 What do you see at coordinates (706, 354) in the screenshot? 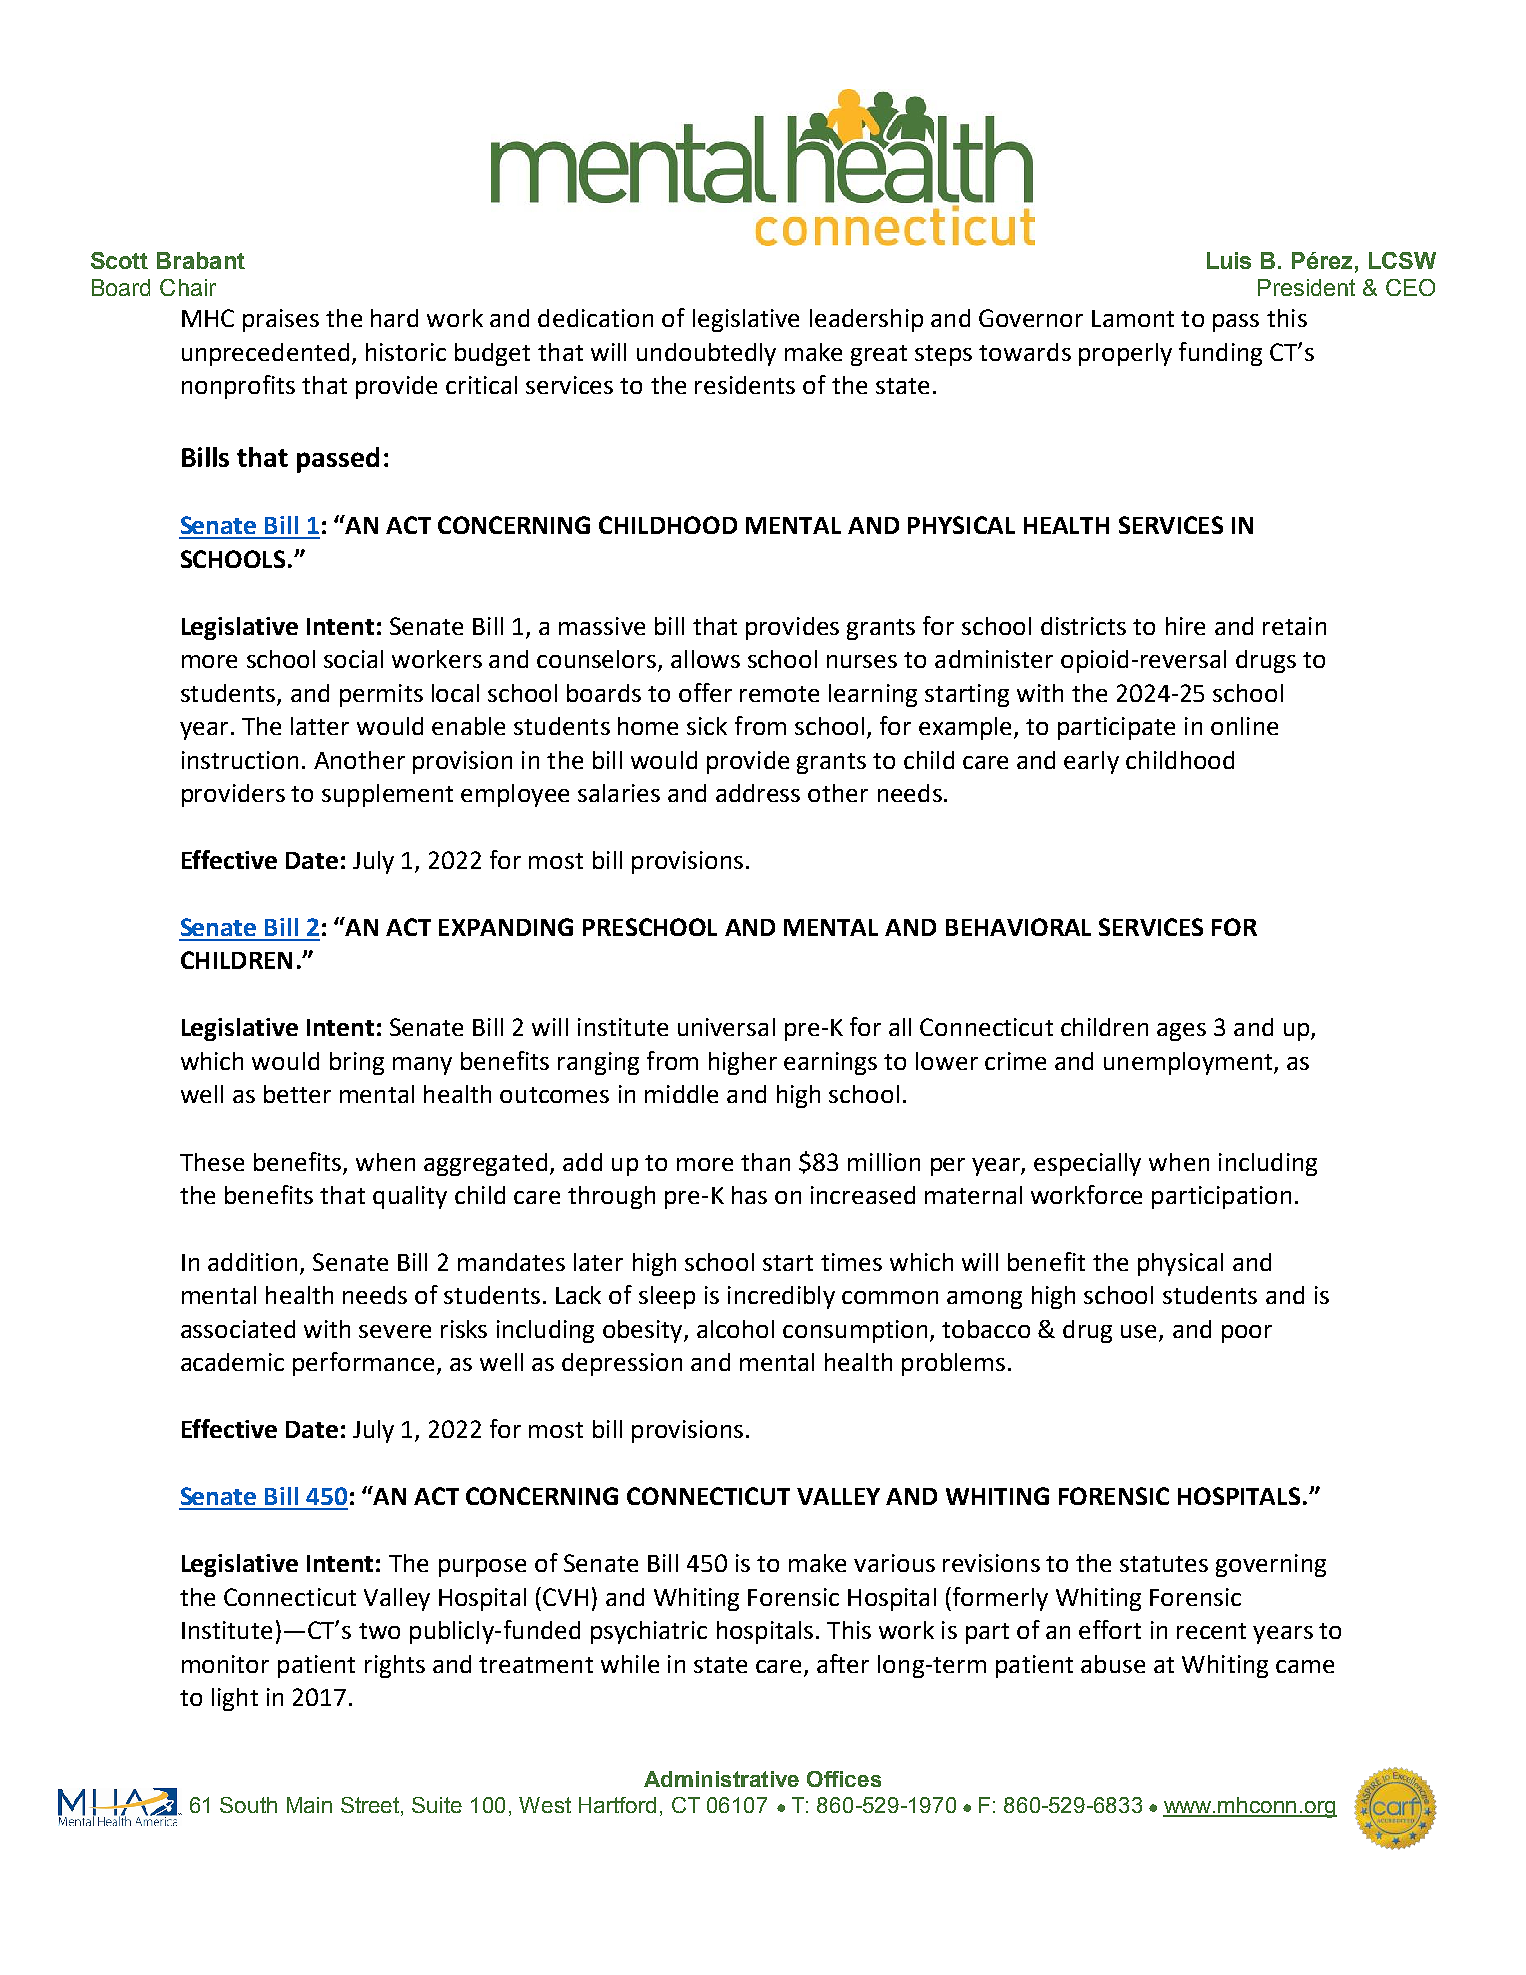
I see `undoubtedly` at bounding box center [706, 354].
